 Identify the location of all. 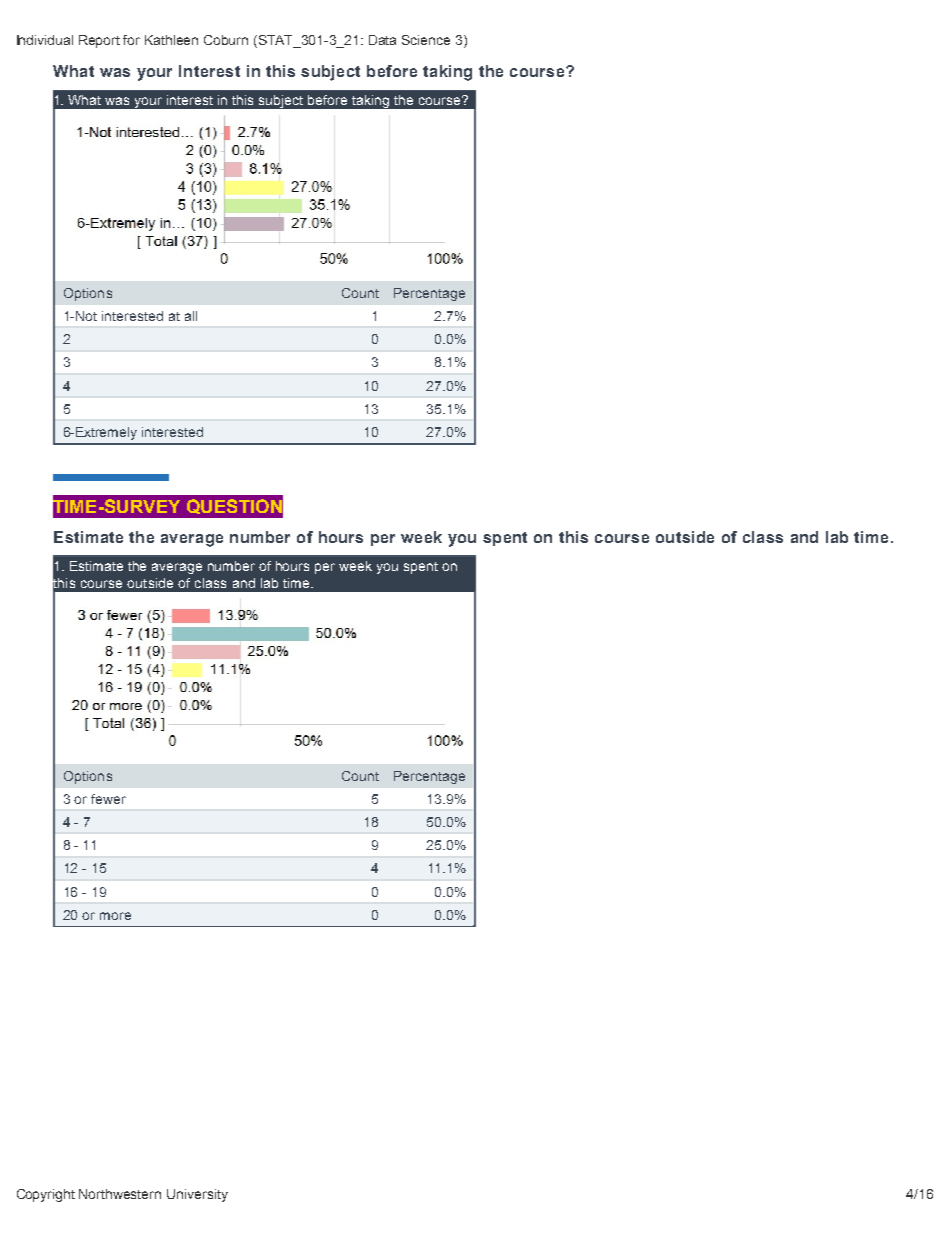
(191, 316).
